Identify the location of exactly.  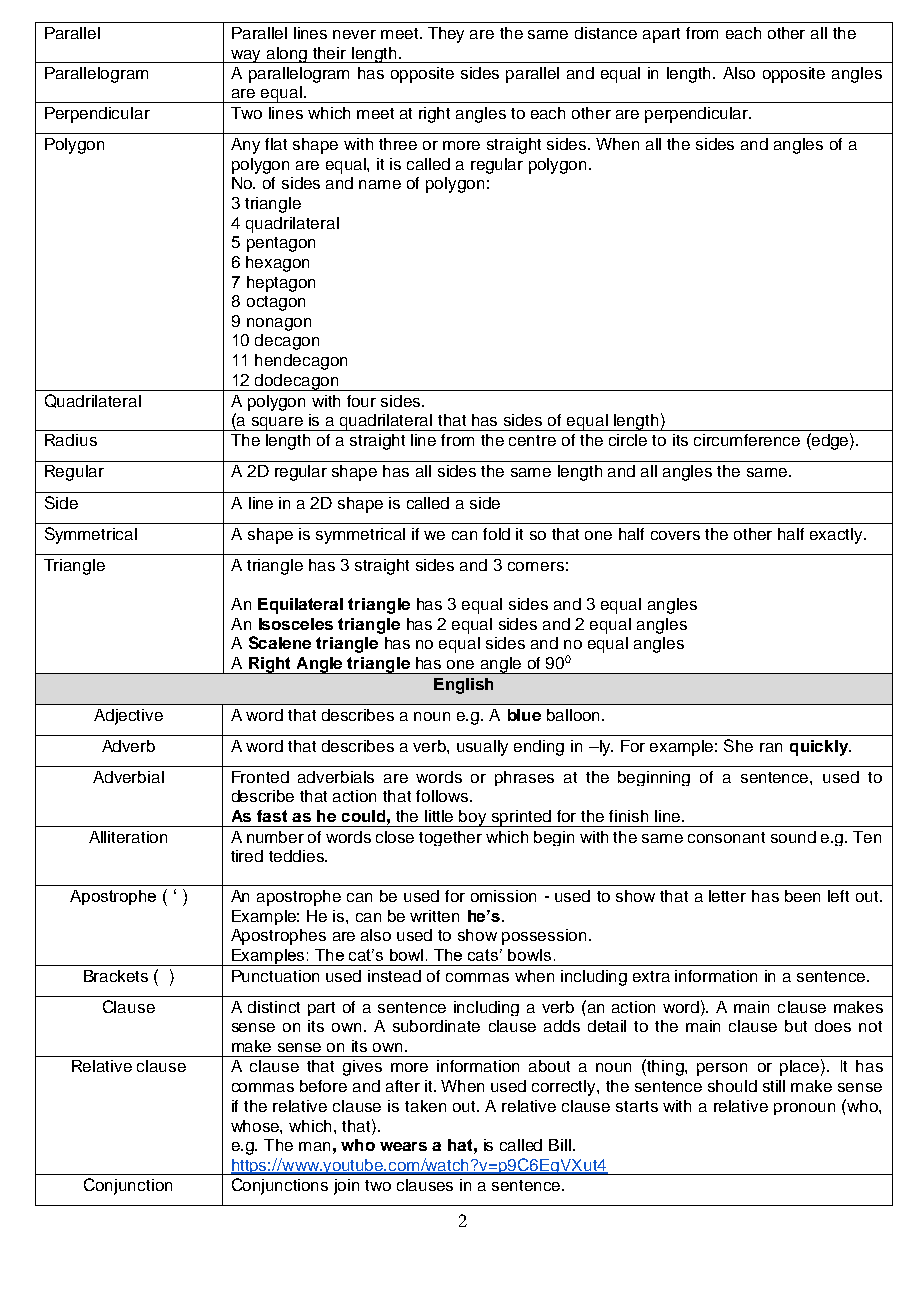
(837, 536).
